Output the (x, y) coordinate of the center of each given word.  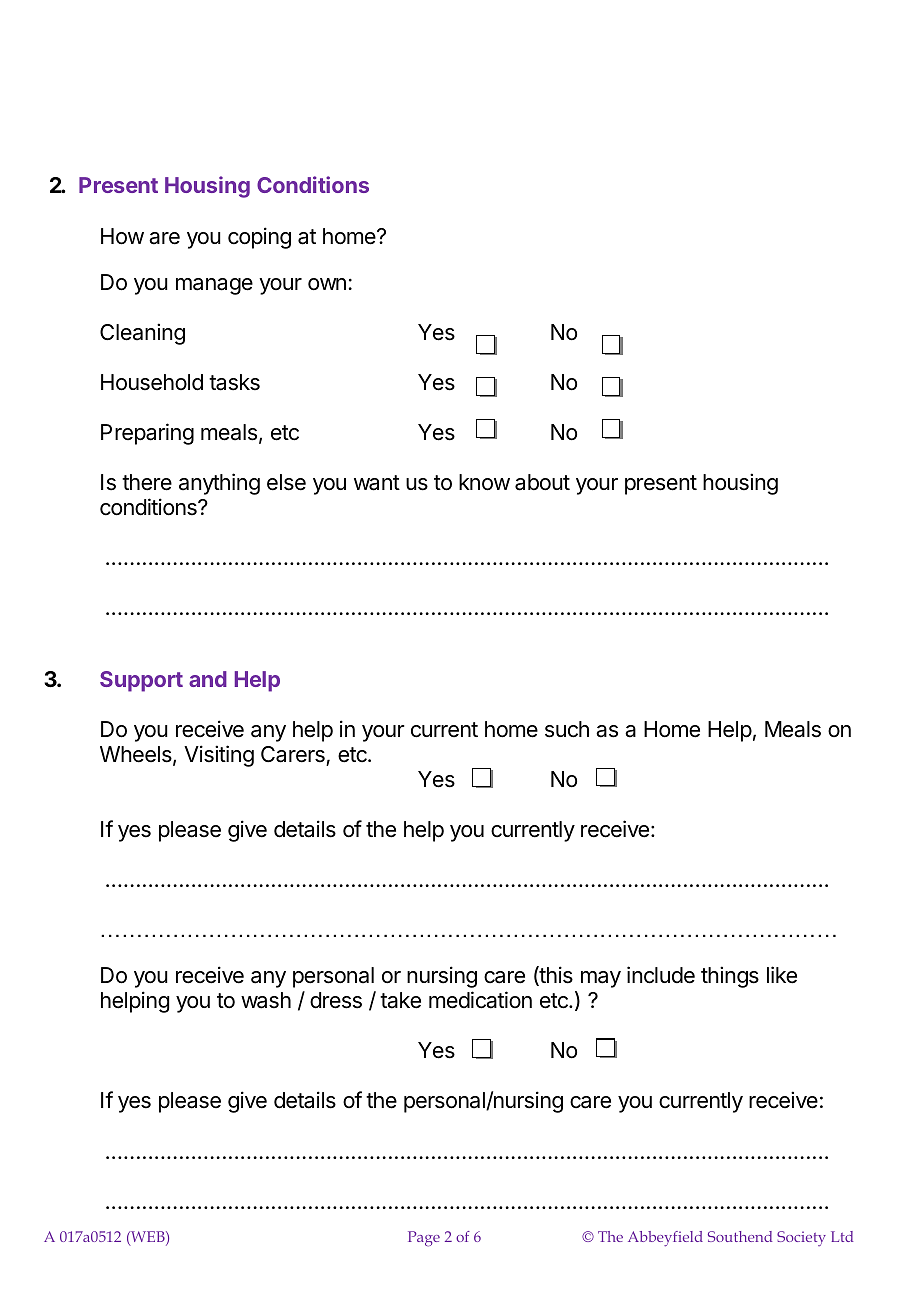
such (567, 729)
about (542, 482)
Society (801, 1238)
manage (214, 286)
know (484, 482)
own (327, 284)
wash (266, 1000)
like (782, 975)
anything (219, 484)
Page (424, 1239)
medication (480, 1000)
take (400, 1000)
